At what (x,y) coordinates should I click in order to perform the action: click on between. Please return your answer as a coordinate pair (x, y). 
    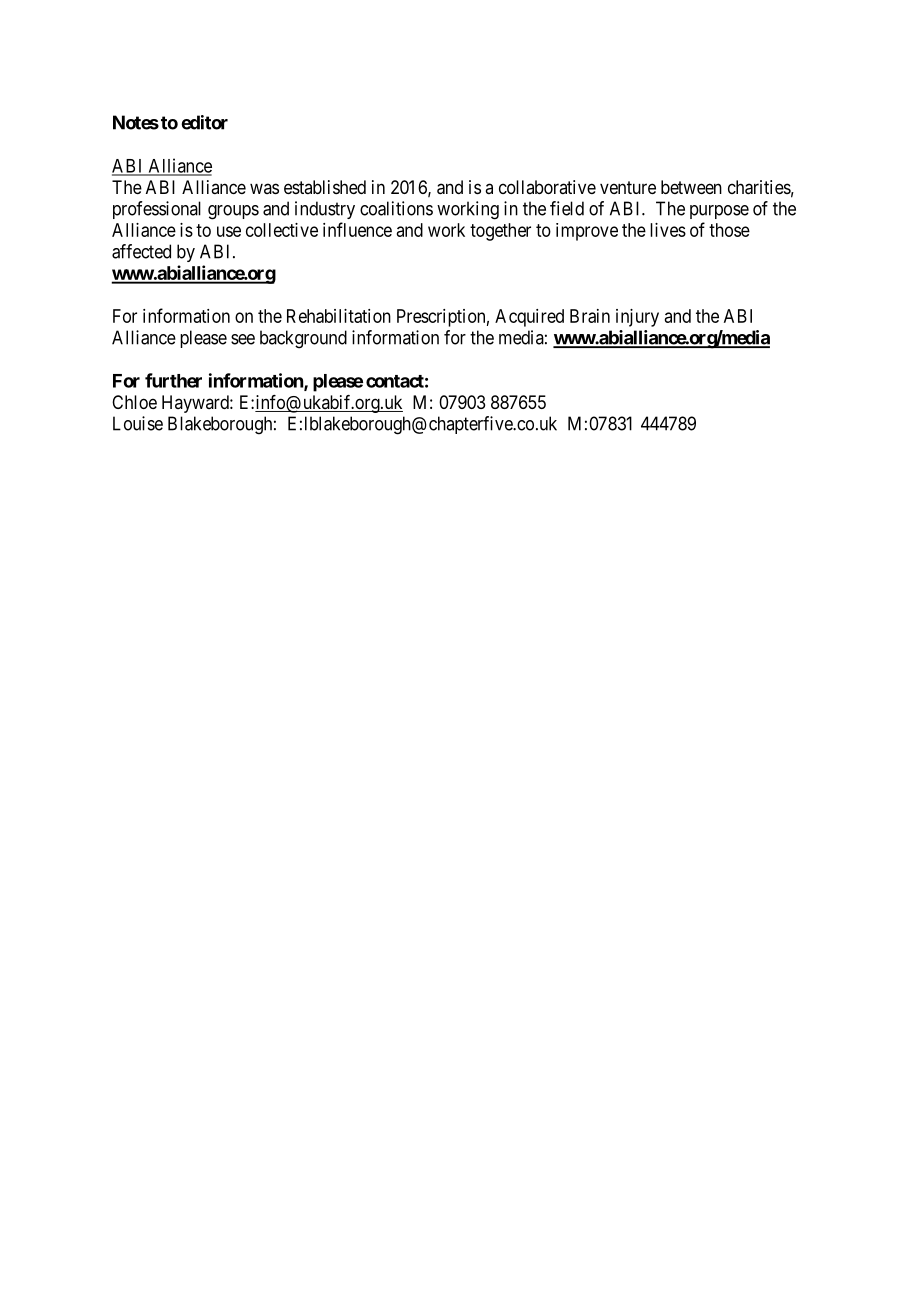
    Looking at the image, I should click on (691, 187).
